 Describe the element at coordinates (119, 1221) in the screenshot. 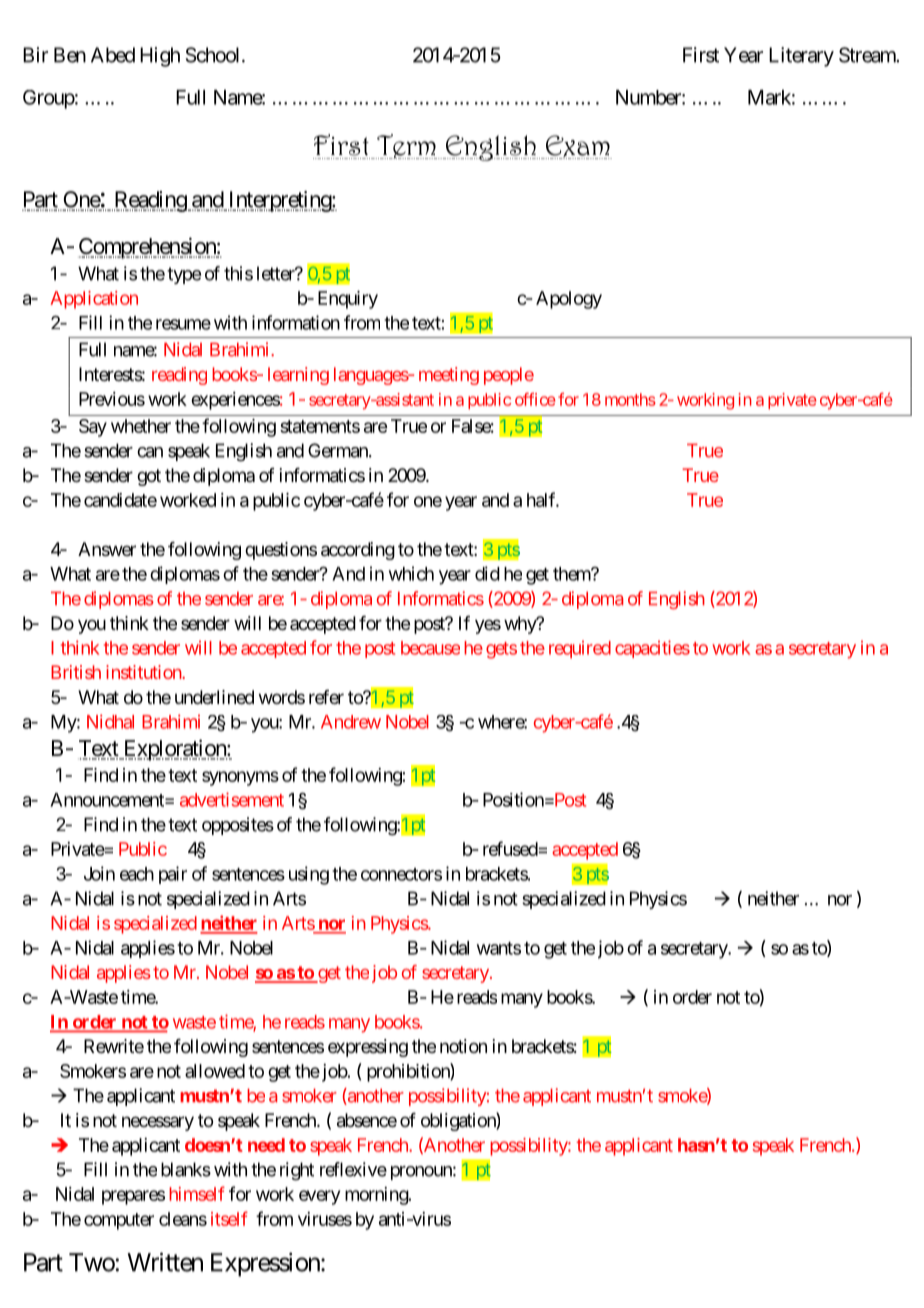

I see `computer` at that location.
